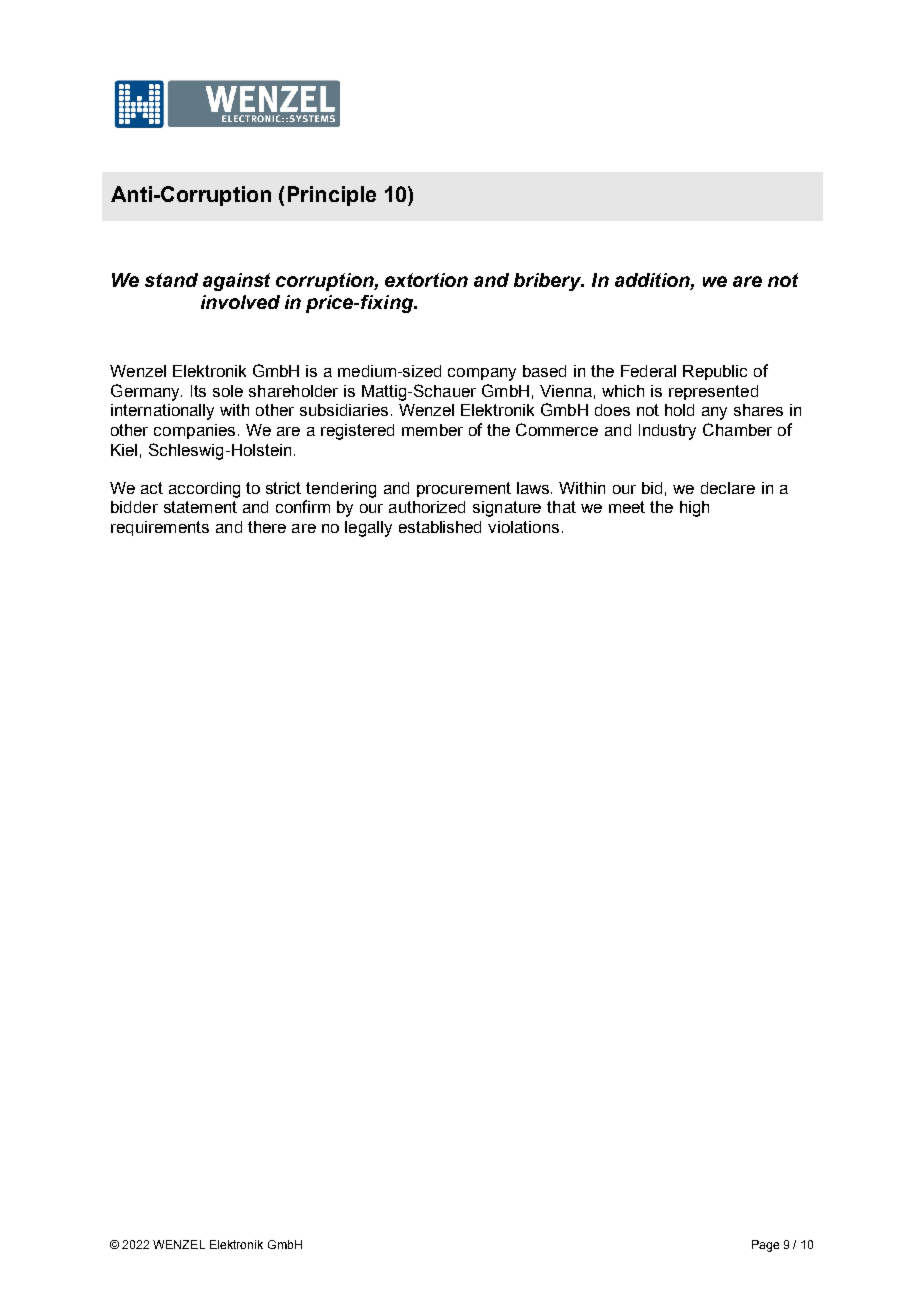  I want to click on meet, so click(627, 507).
